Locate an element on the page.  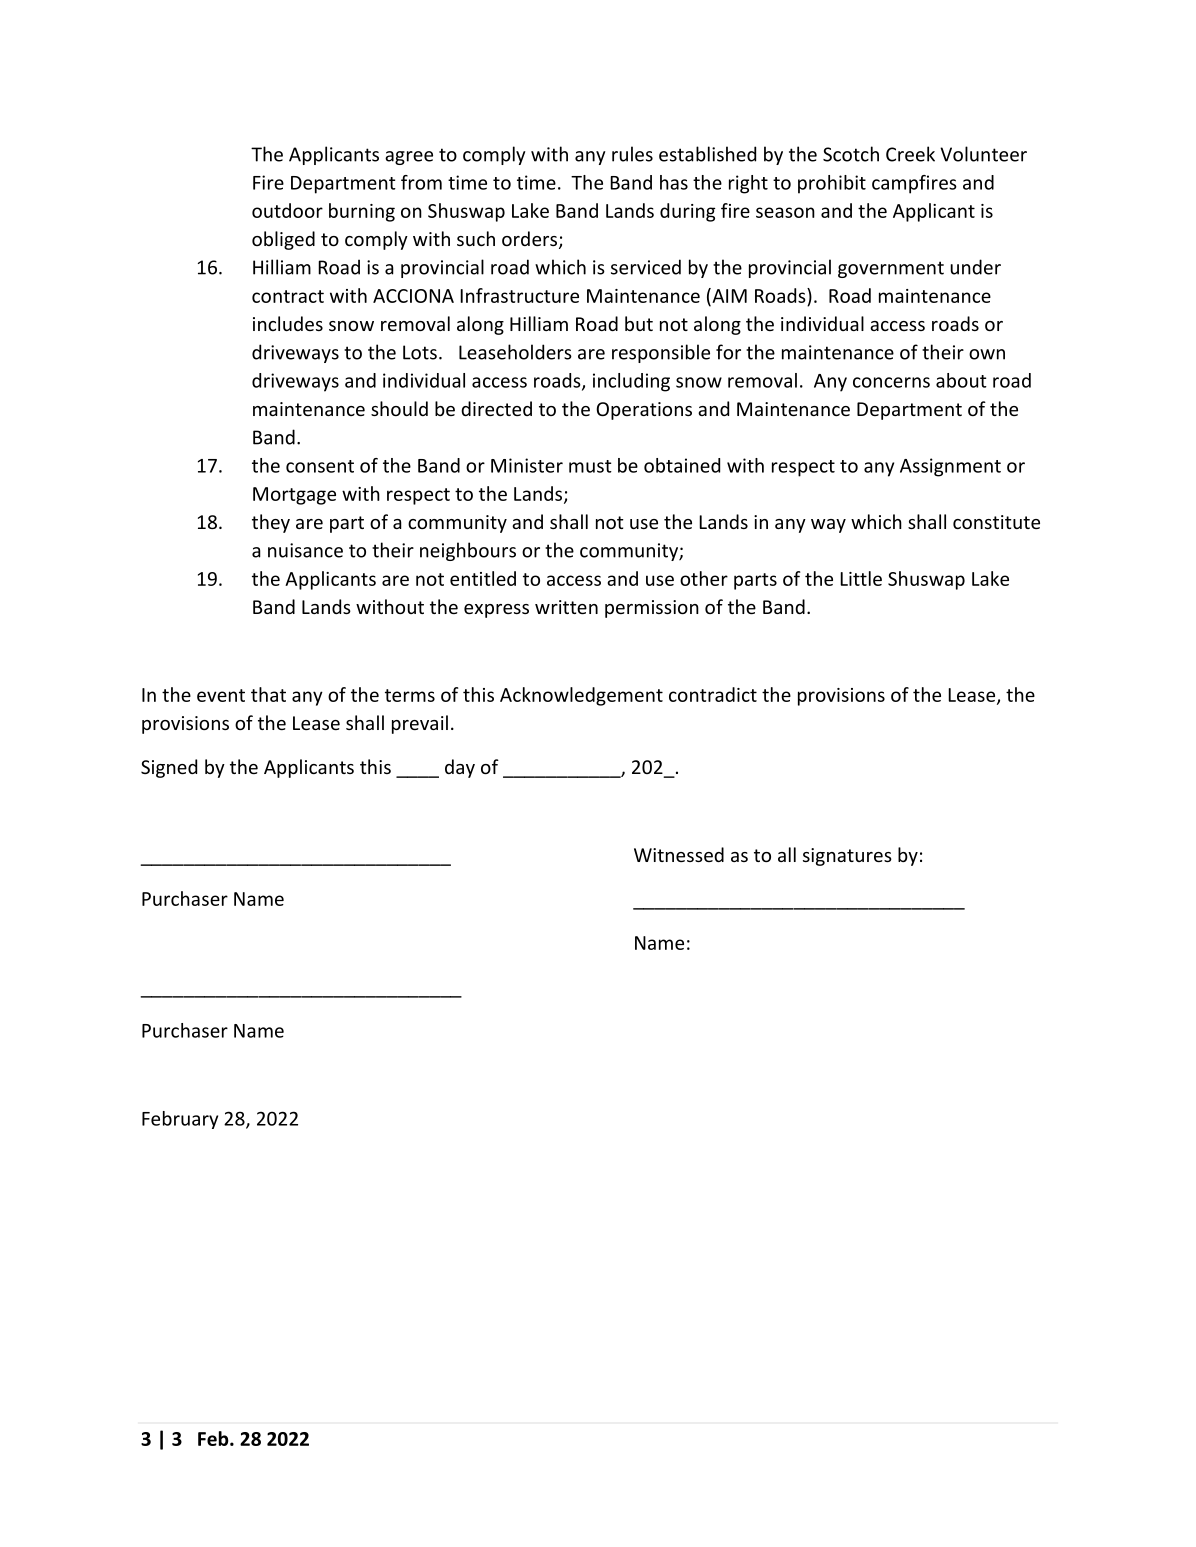
outdoor is located at coordinates (287, 210).
